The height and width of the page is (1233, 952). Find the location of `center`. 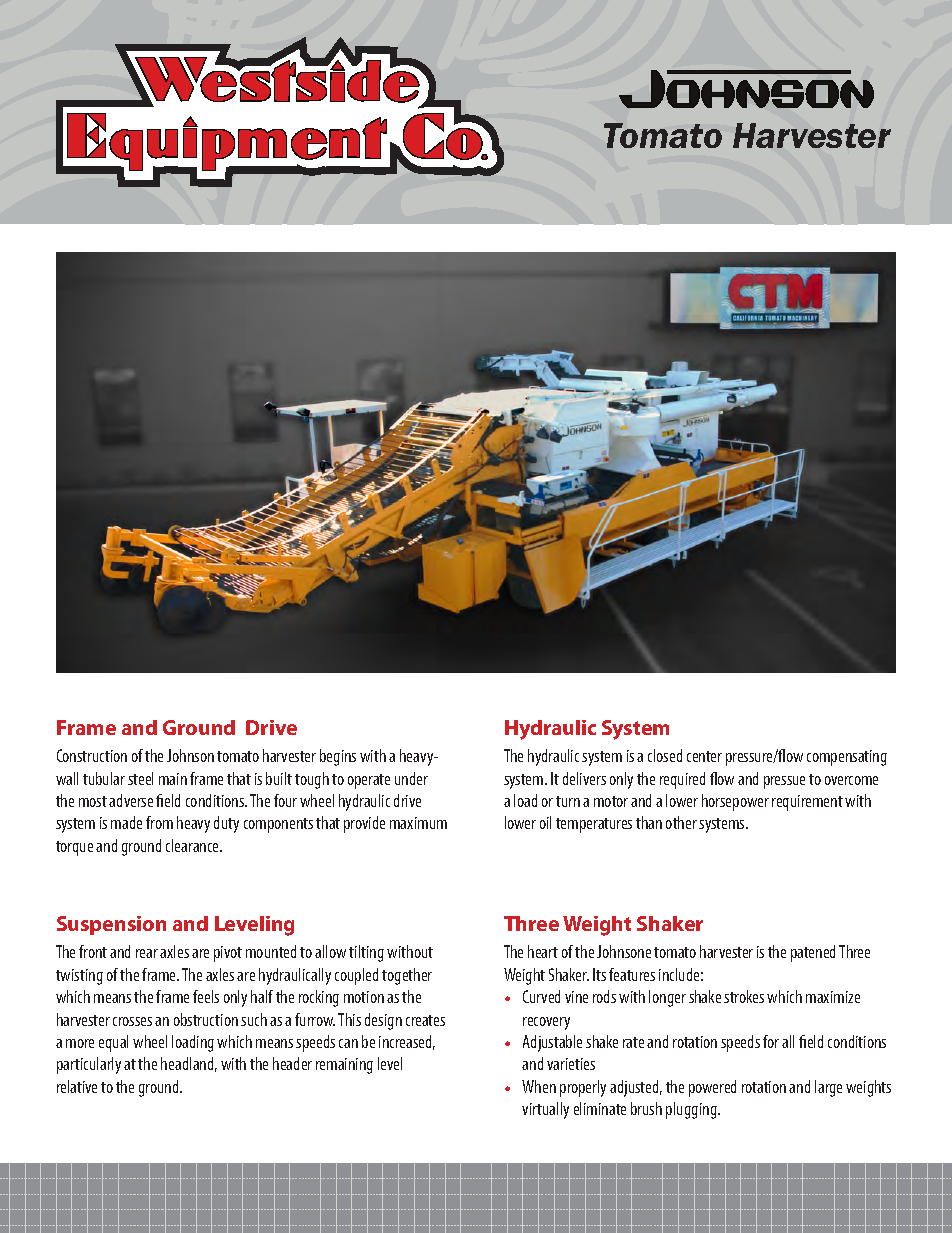

center is located at coordinates (704, 756).
